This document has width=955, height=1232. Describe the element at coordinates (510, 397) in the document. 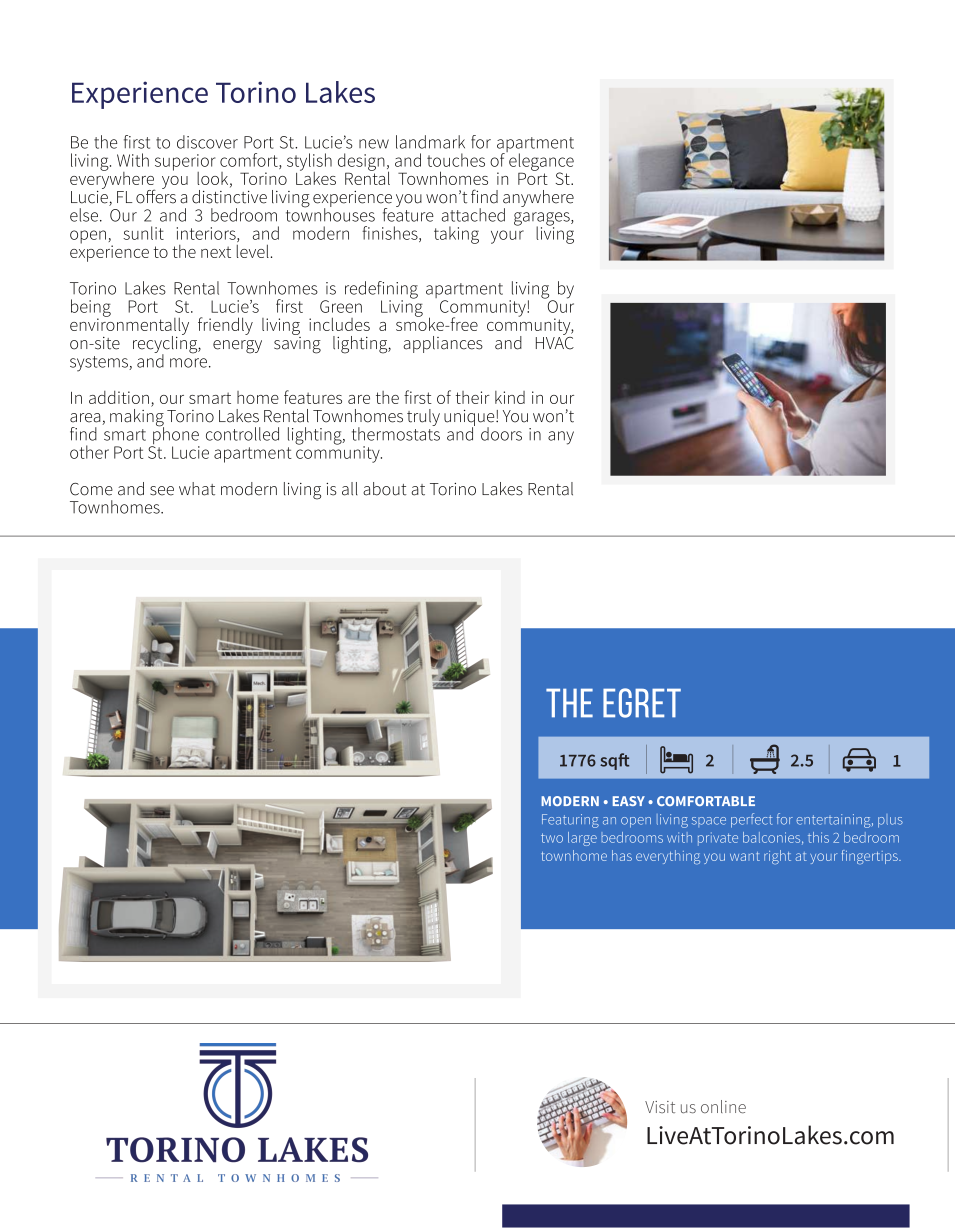

I see `kind` at that location.
